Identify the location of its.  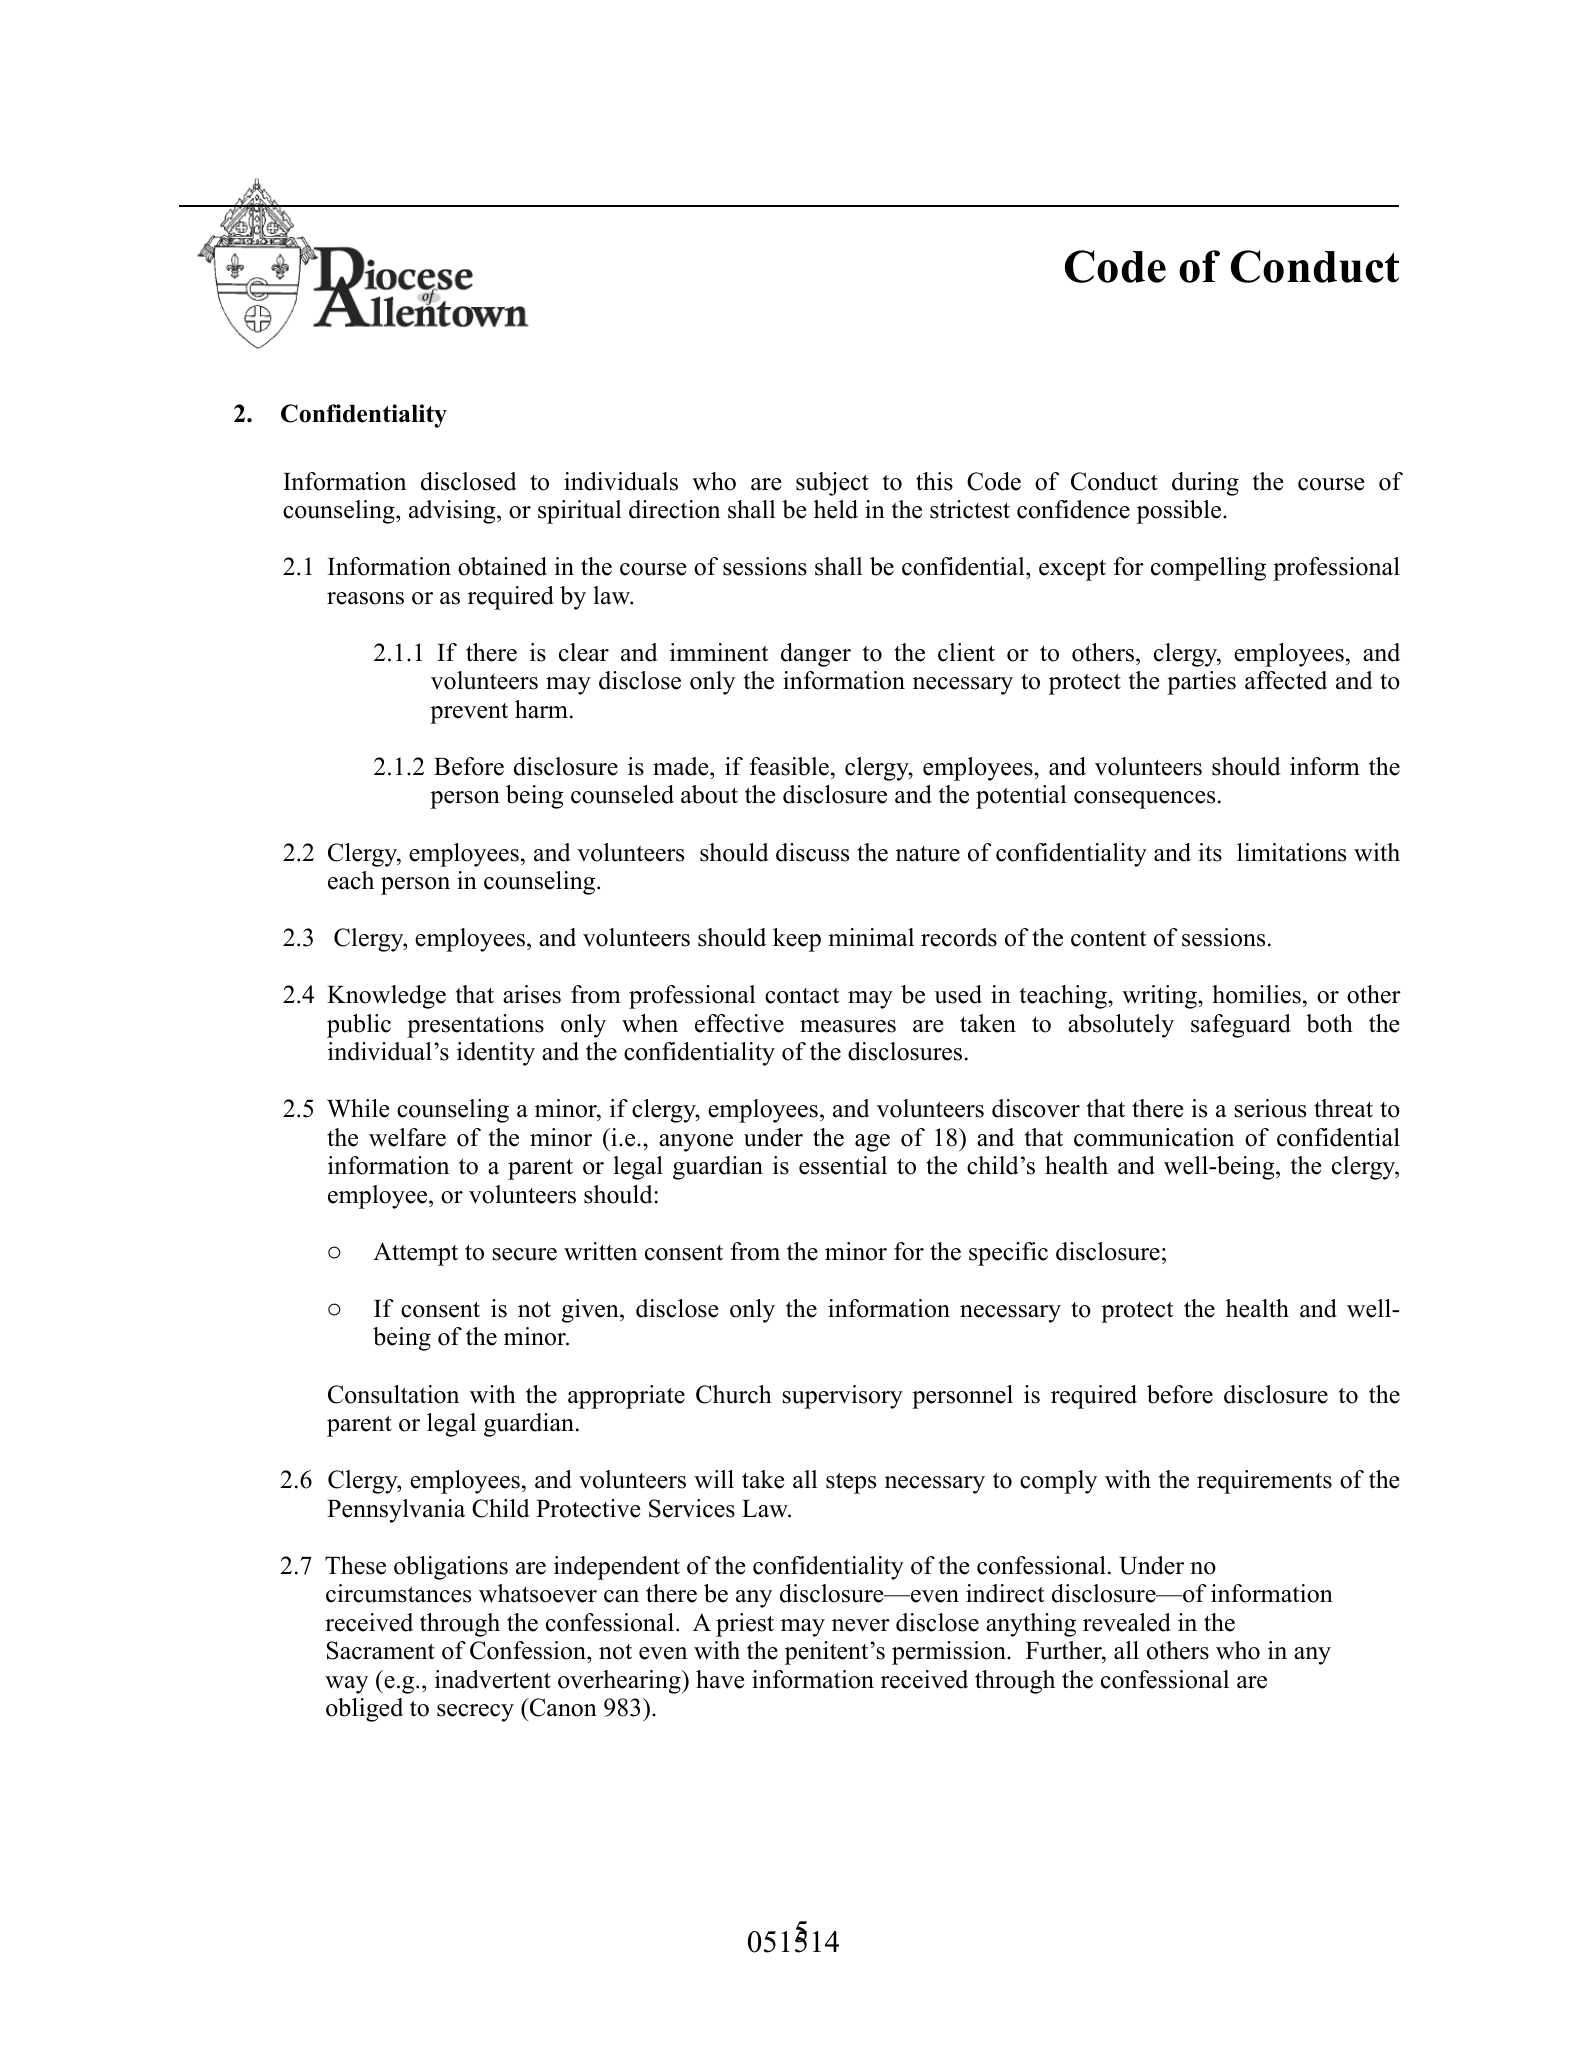
(1210, 852).
